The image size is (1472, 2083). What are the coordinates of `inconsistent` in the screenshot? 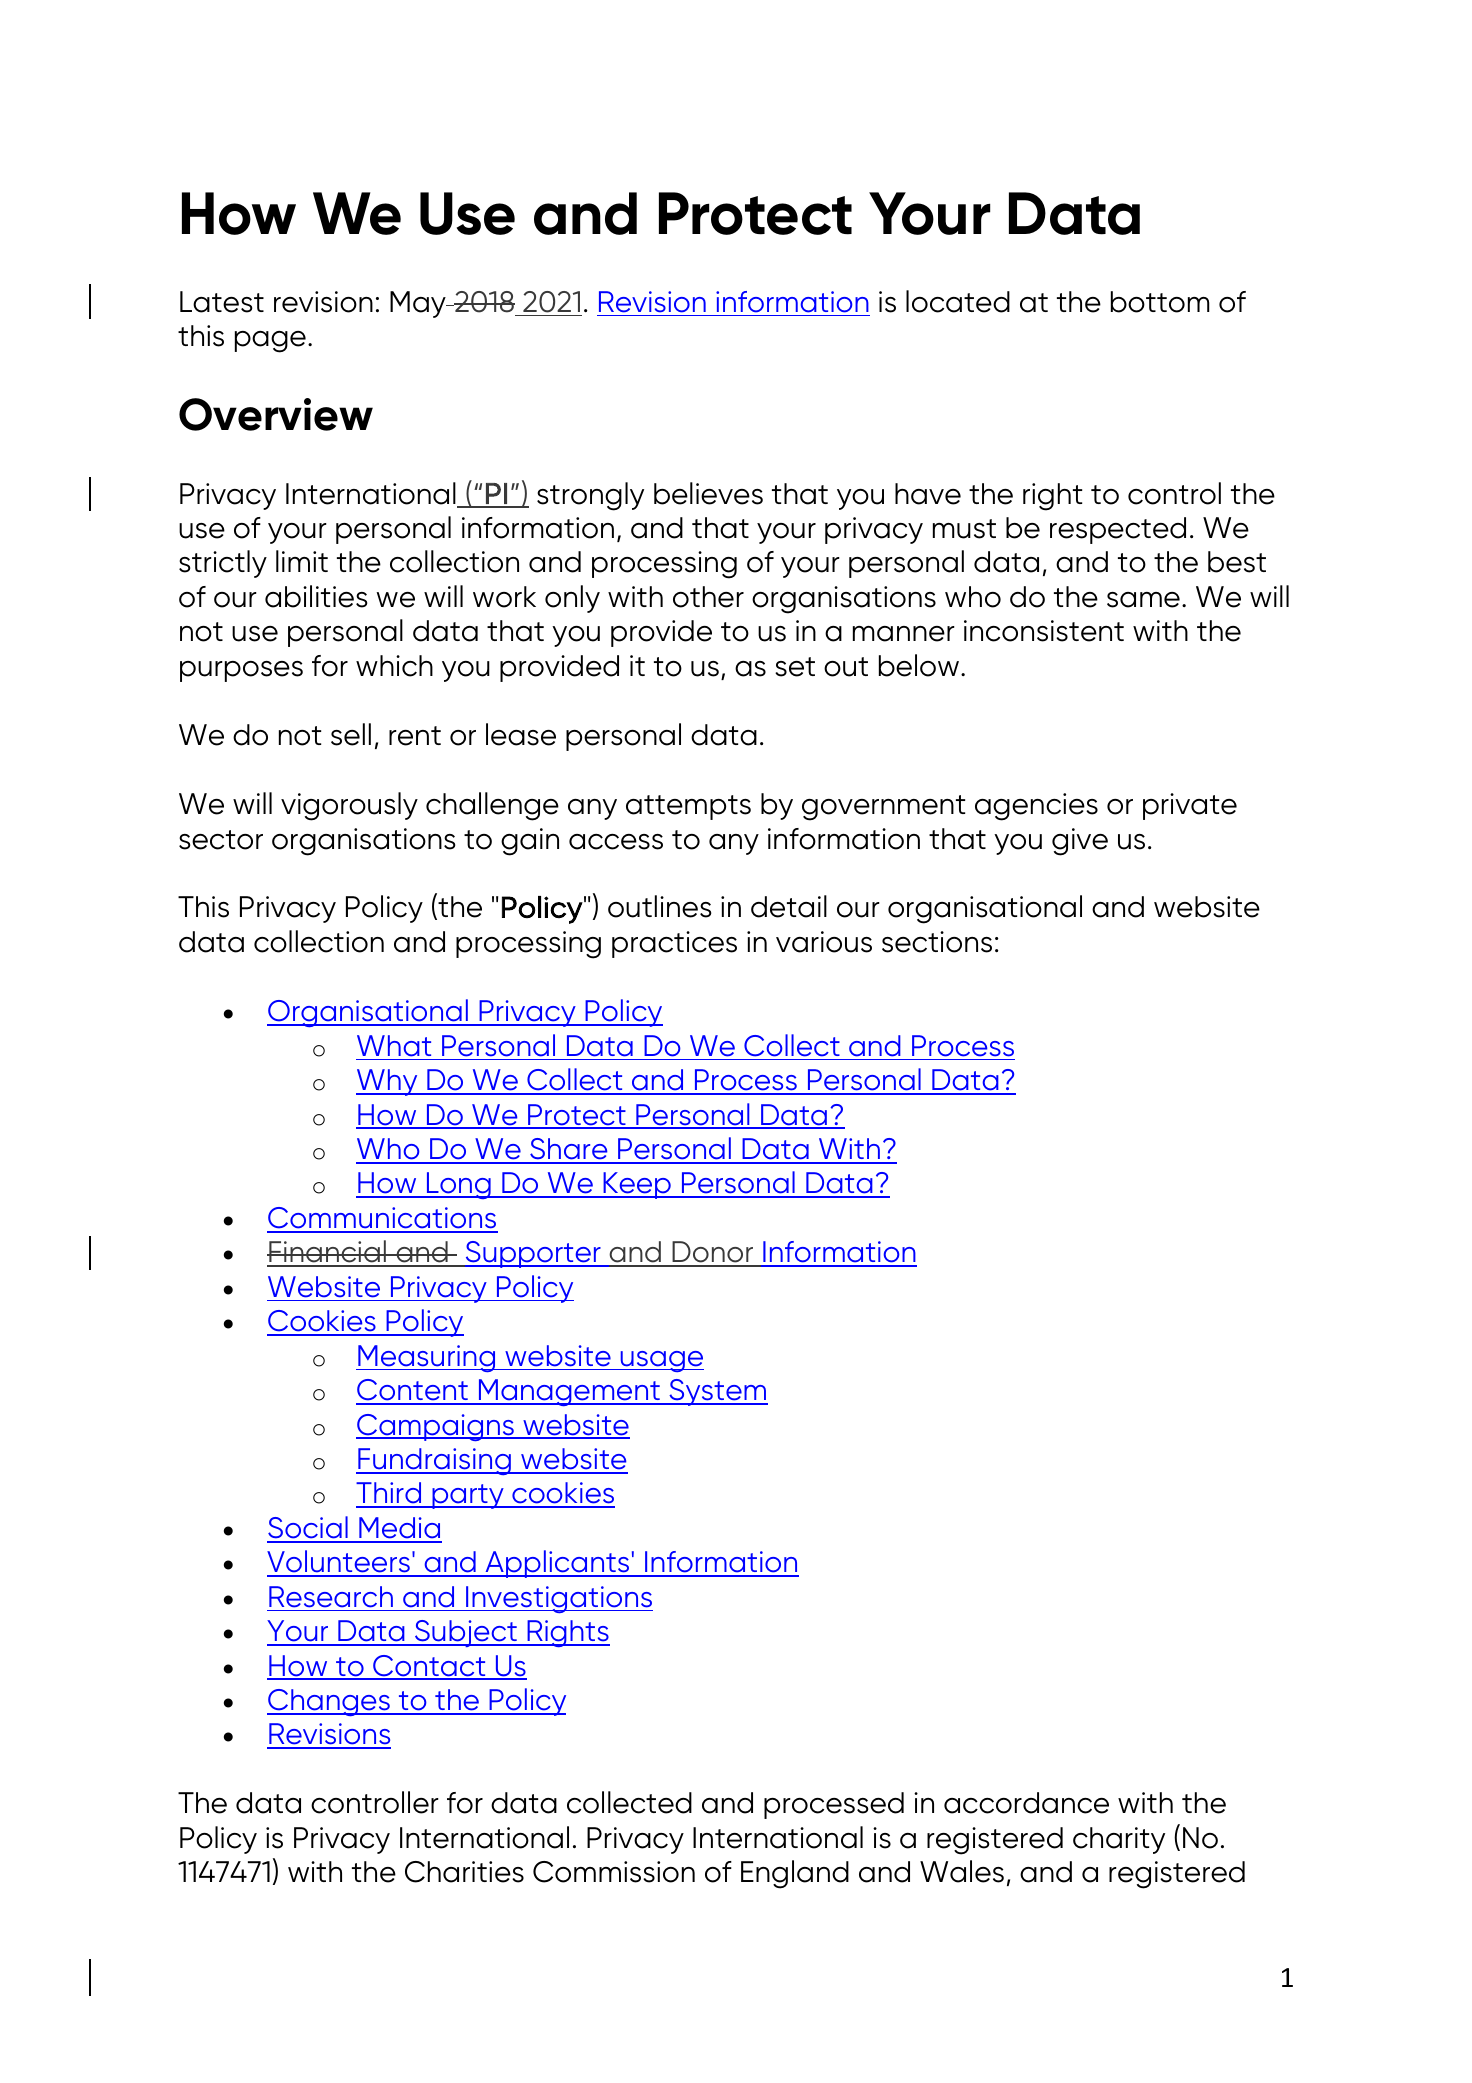 It's located at (1044, 631).
